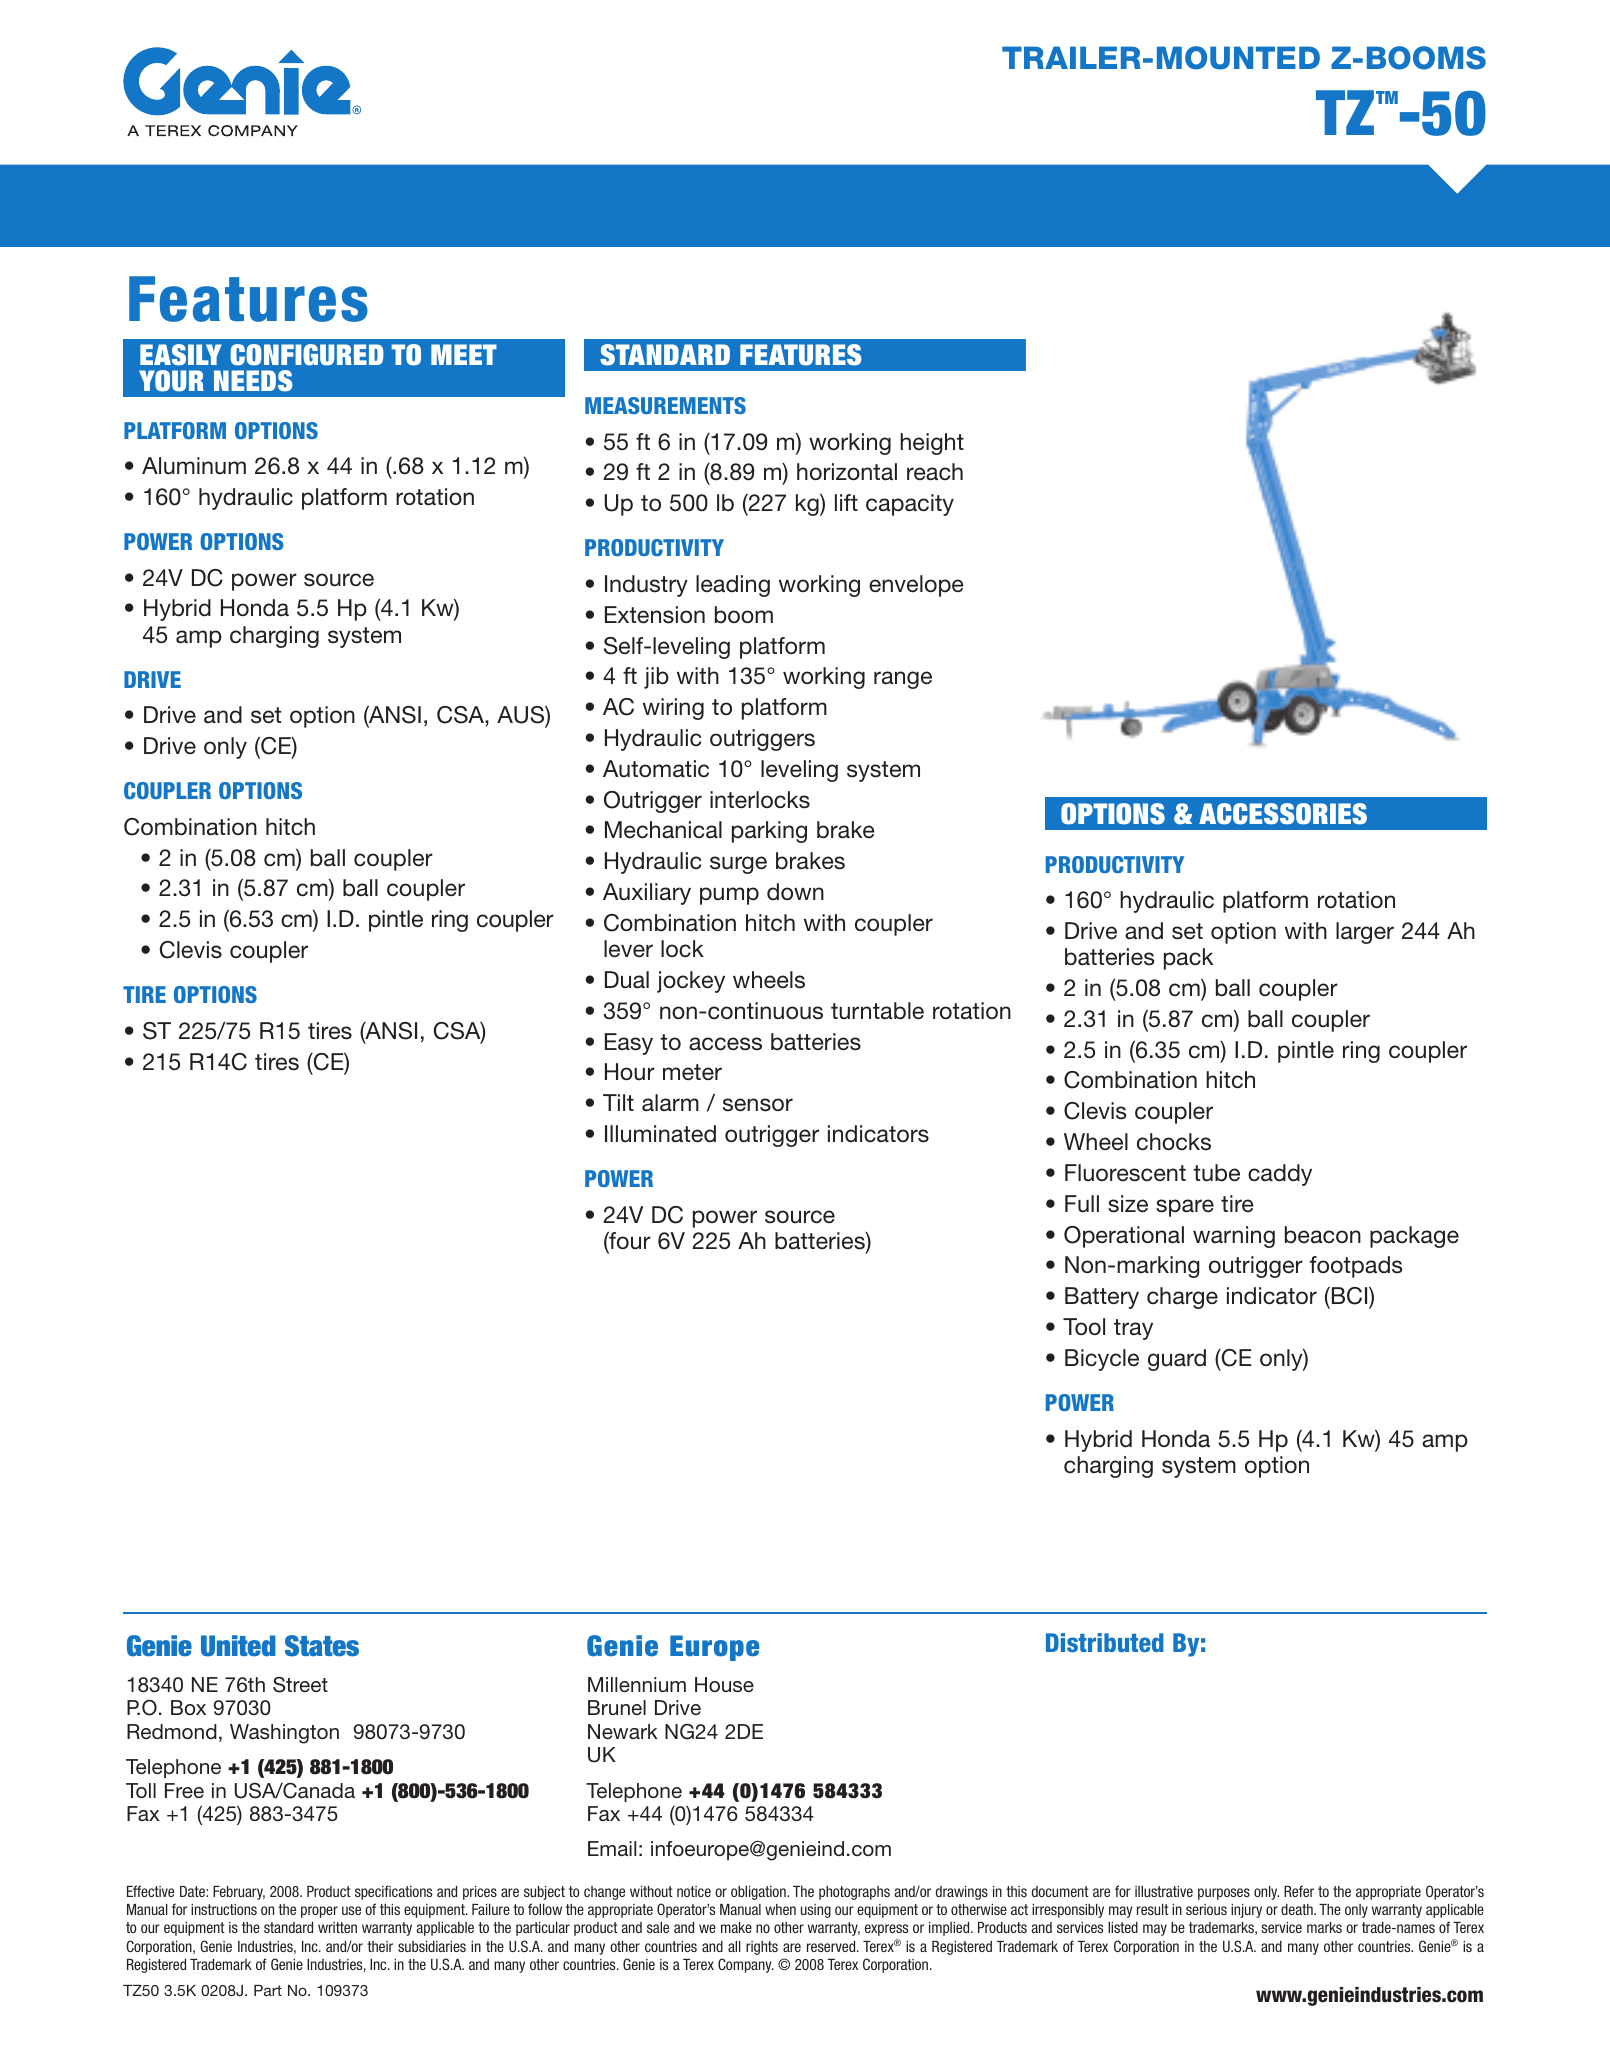 The image size is (1610, 2069). Describe the element at coordinates (758, 1105) in the screenshot. I see `sensor` at that location.
